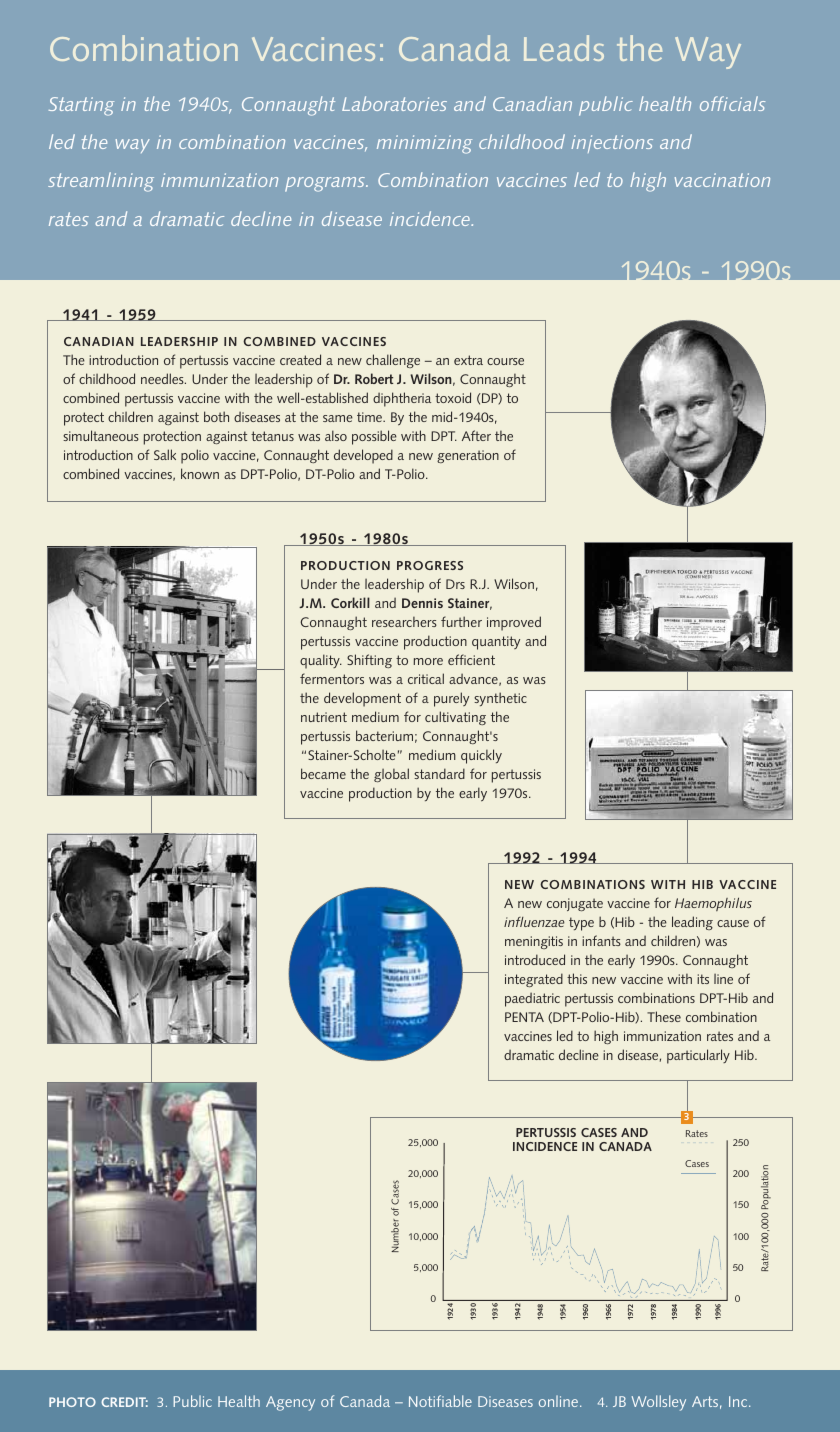 This screenshot has height=1432, width=840. What do you see at coordinates (290, 1403) in the screenshot?
I see `Agency` at bounding box center [290, 1403].
